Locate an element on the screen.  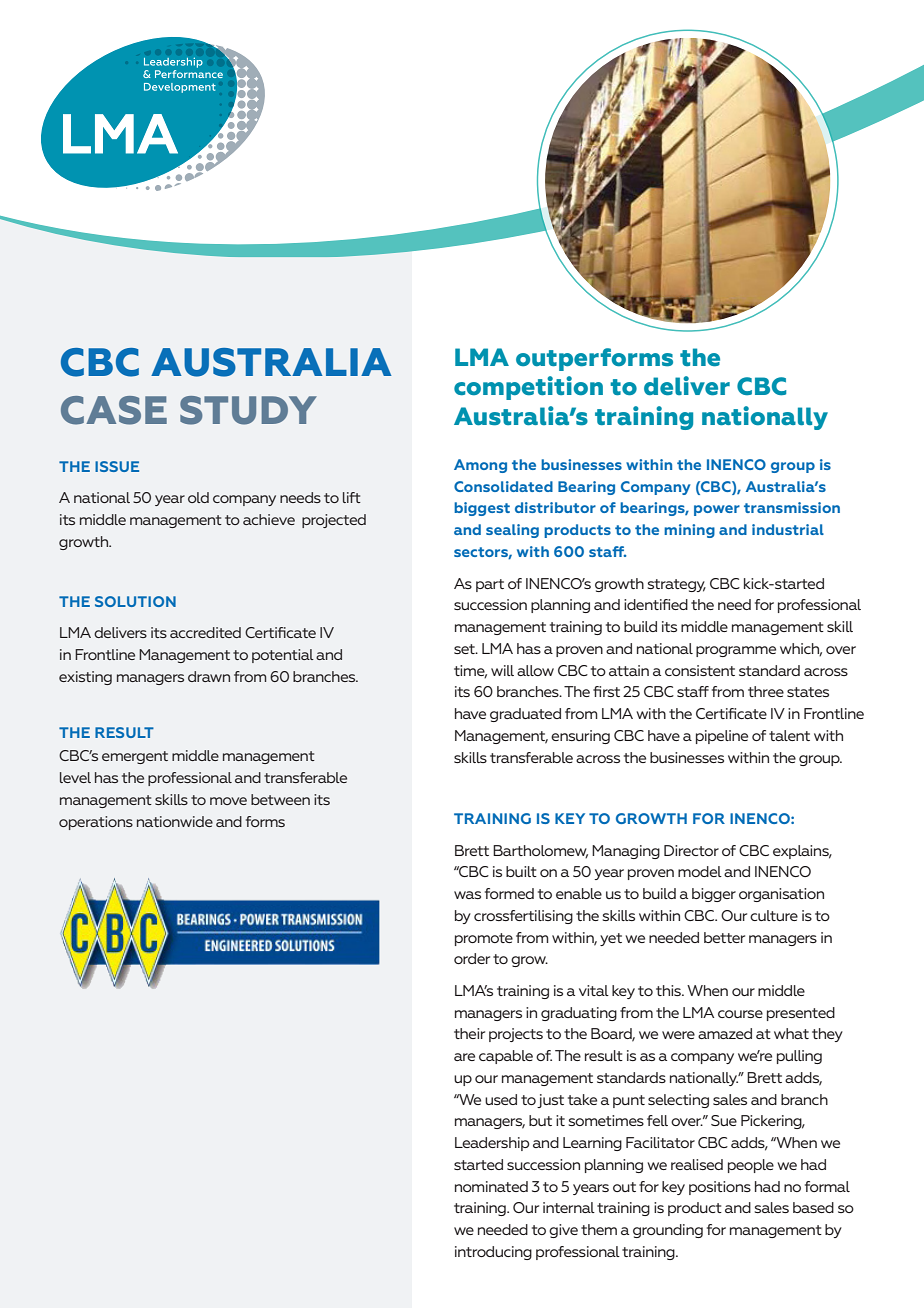
CASE is located at coordinates (114, 410).
